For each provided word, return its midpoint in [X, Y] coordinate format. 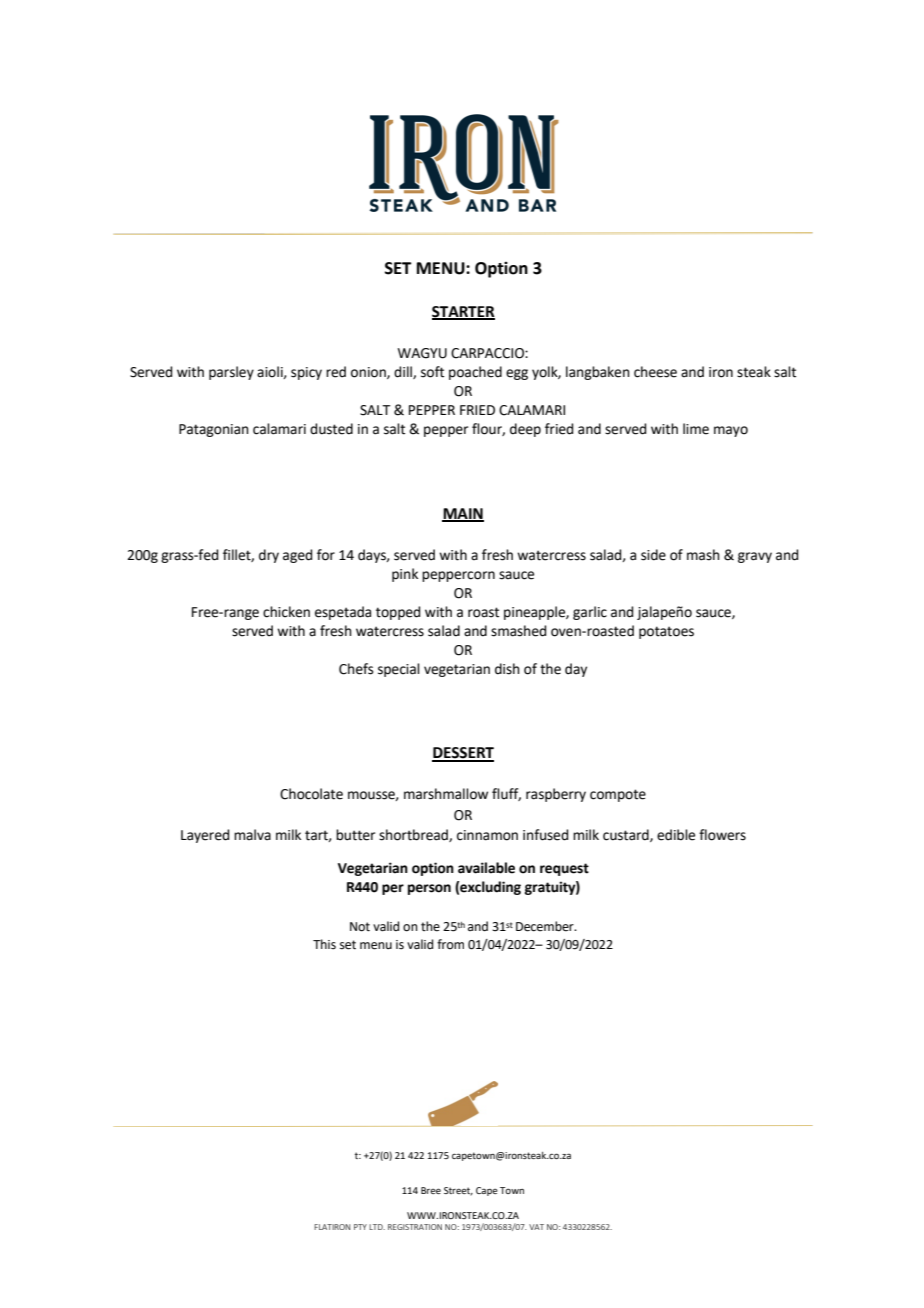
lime [696, 429]
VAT [536, 1227]
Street [458, 1191]
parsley [231, 373]
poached [475, 373]
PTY [360, 1227]
